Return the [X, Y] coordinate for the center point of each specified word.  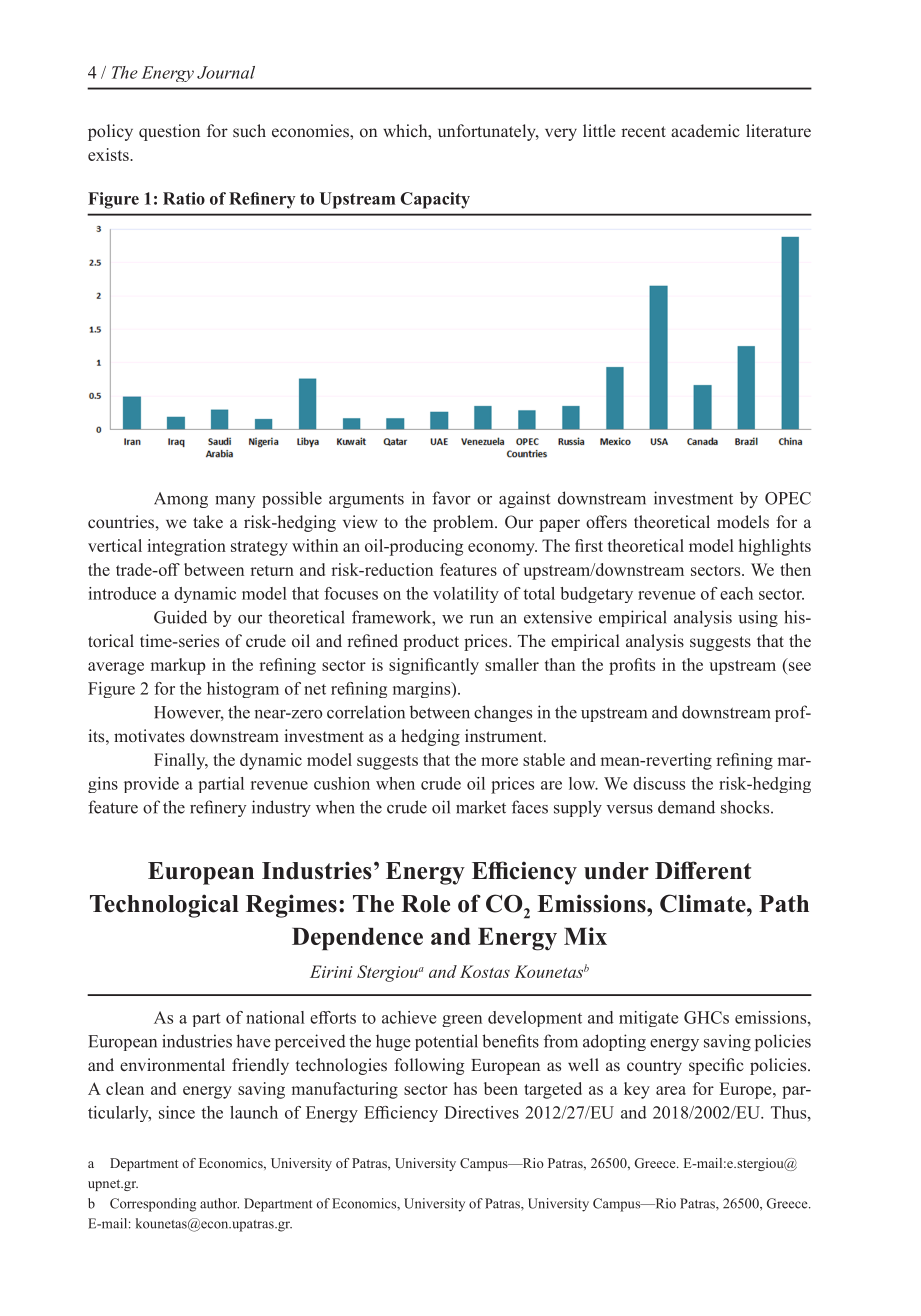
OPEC [788, 498]
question [169, 132]
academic [705, 131]
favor [451, 498]
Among [181, 500]
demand [686, 807]
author [219, 1203]
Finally [181, 761]
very [561, 134]
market [481, 807]
